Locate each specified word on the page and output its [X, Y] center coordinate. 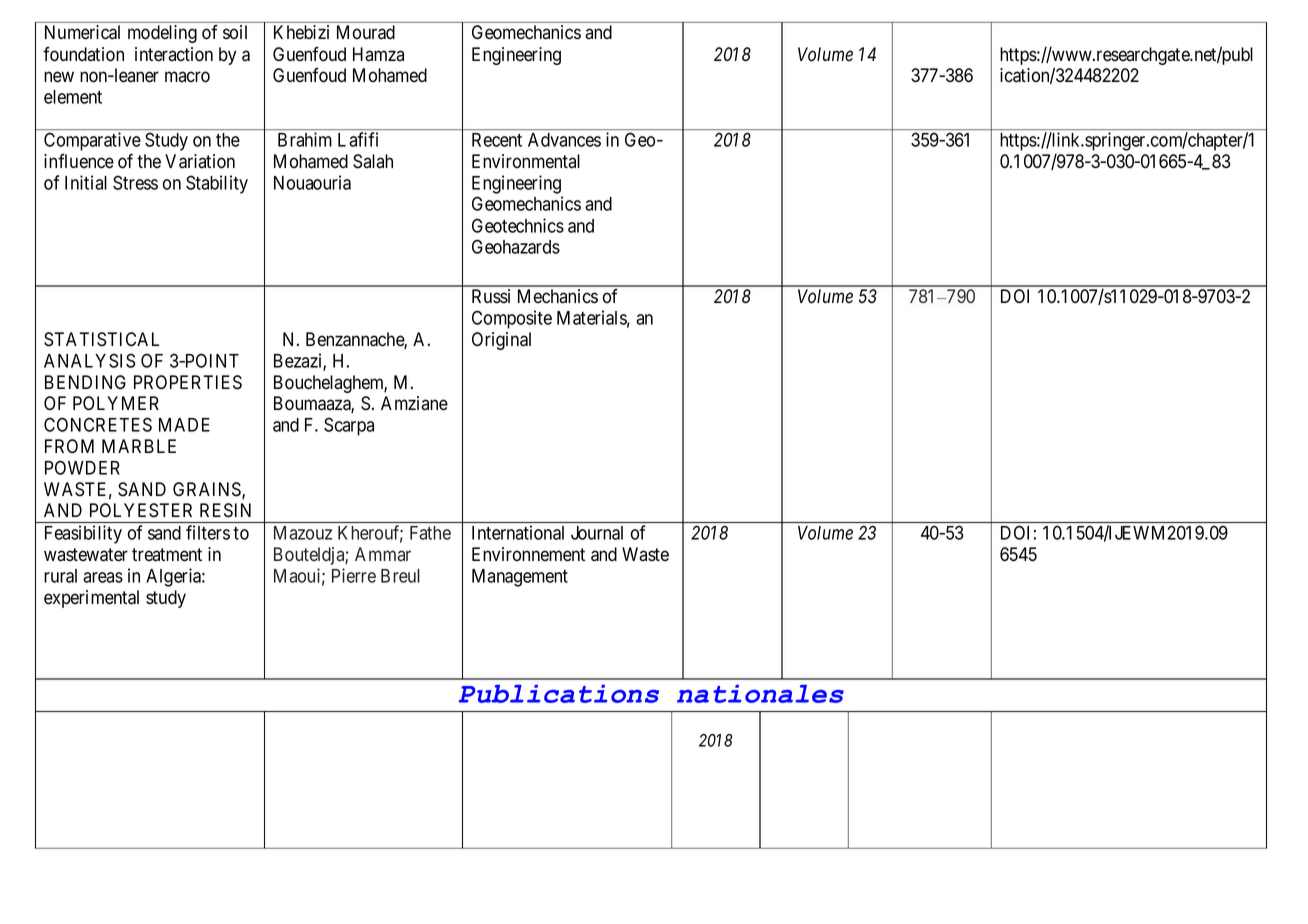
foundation [83, 54]
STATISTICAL [101, 339]
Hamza [378, 54]
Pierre [354, 575]
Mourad [366, 32]
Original [501, 341]
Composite [512, 319]
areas [103, 577]
